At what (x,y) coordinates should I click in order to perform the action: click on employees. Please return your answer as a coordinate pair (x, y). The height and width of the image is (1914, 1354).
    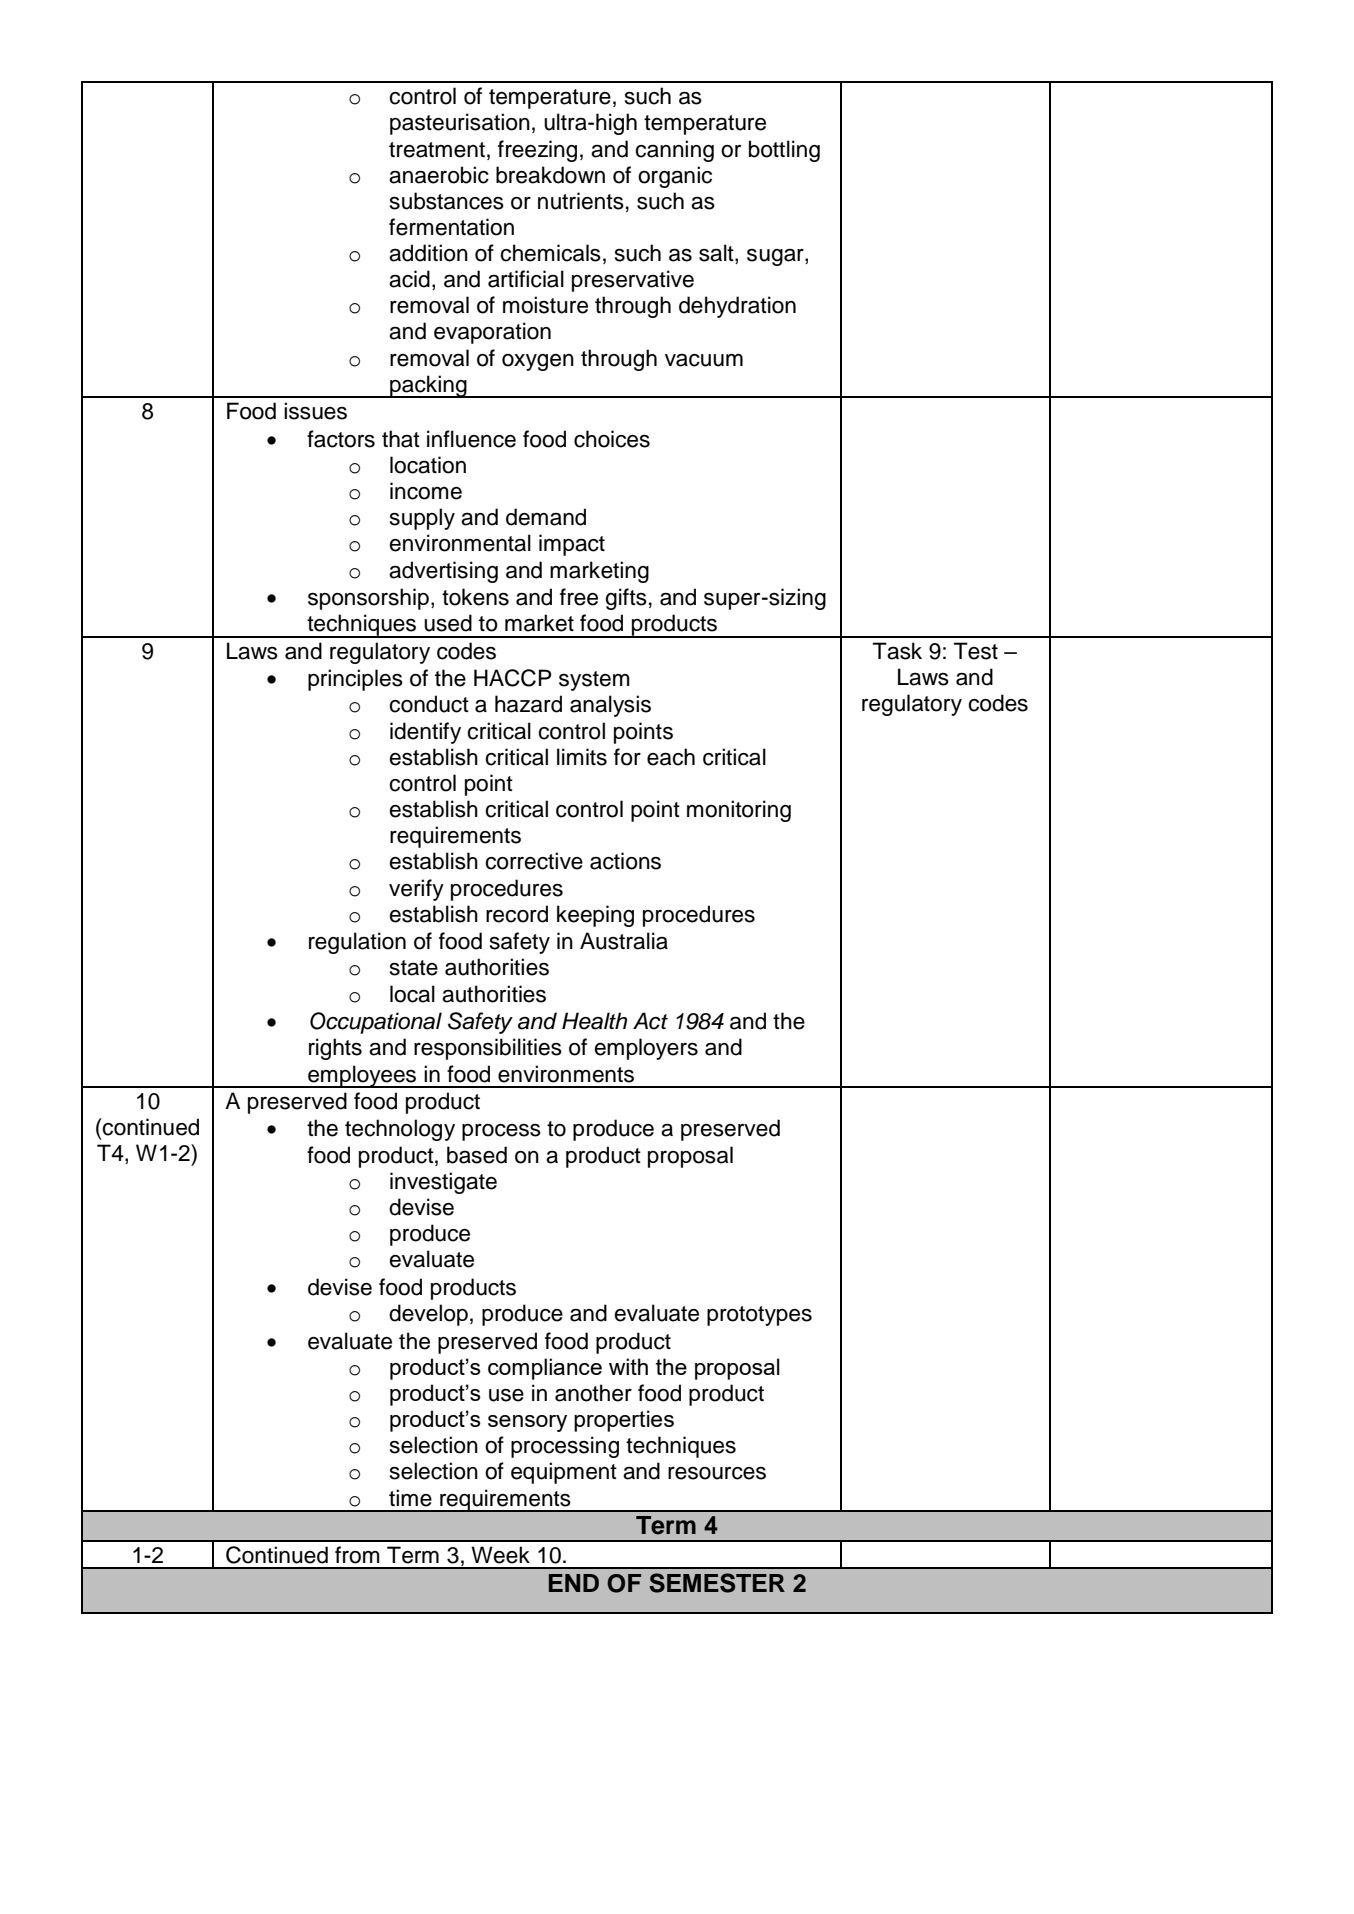
    Looking at the image, I should click on (362, 1076).
